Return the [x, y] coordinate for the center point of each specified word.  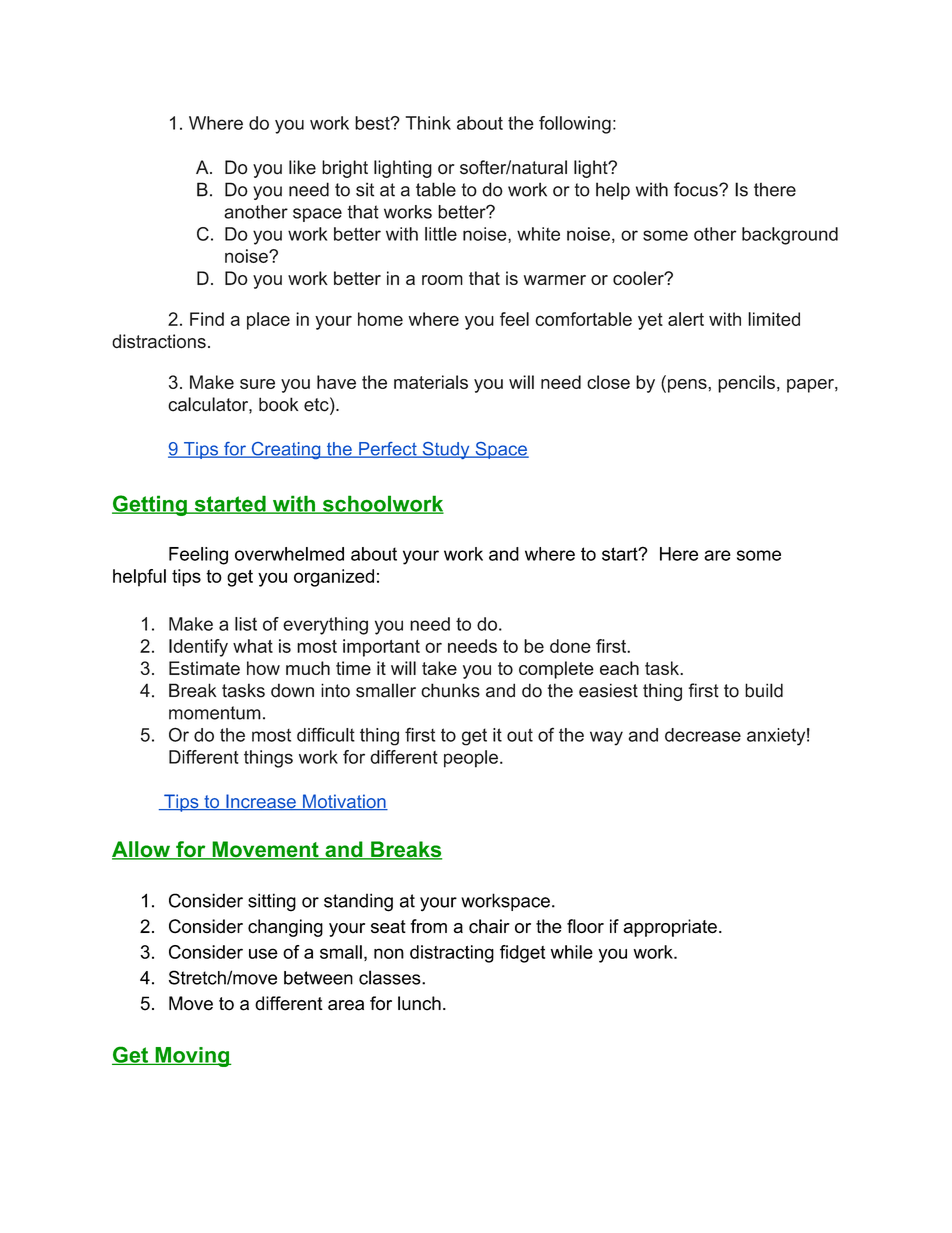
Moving [192, 1057]
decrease [703, 735]
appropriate [670, 928]
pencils [746, 384]
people [471, 759]
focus [697, 189]
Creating [286, 450]
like [302, 167]
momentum [215, 713]
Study [446, 450]
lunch [419, 1003]
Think [428, 123]
